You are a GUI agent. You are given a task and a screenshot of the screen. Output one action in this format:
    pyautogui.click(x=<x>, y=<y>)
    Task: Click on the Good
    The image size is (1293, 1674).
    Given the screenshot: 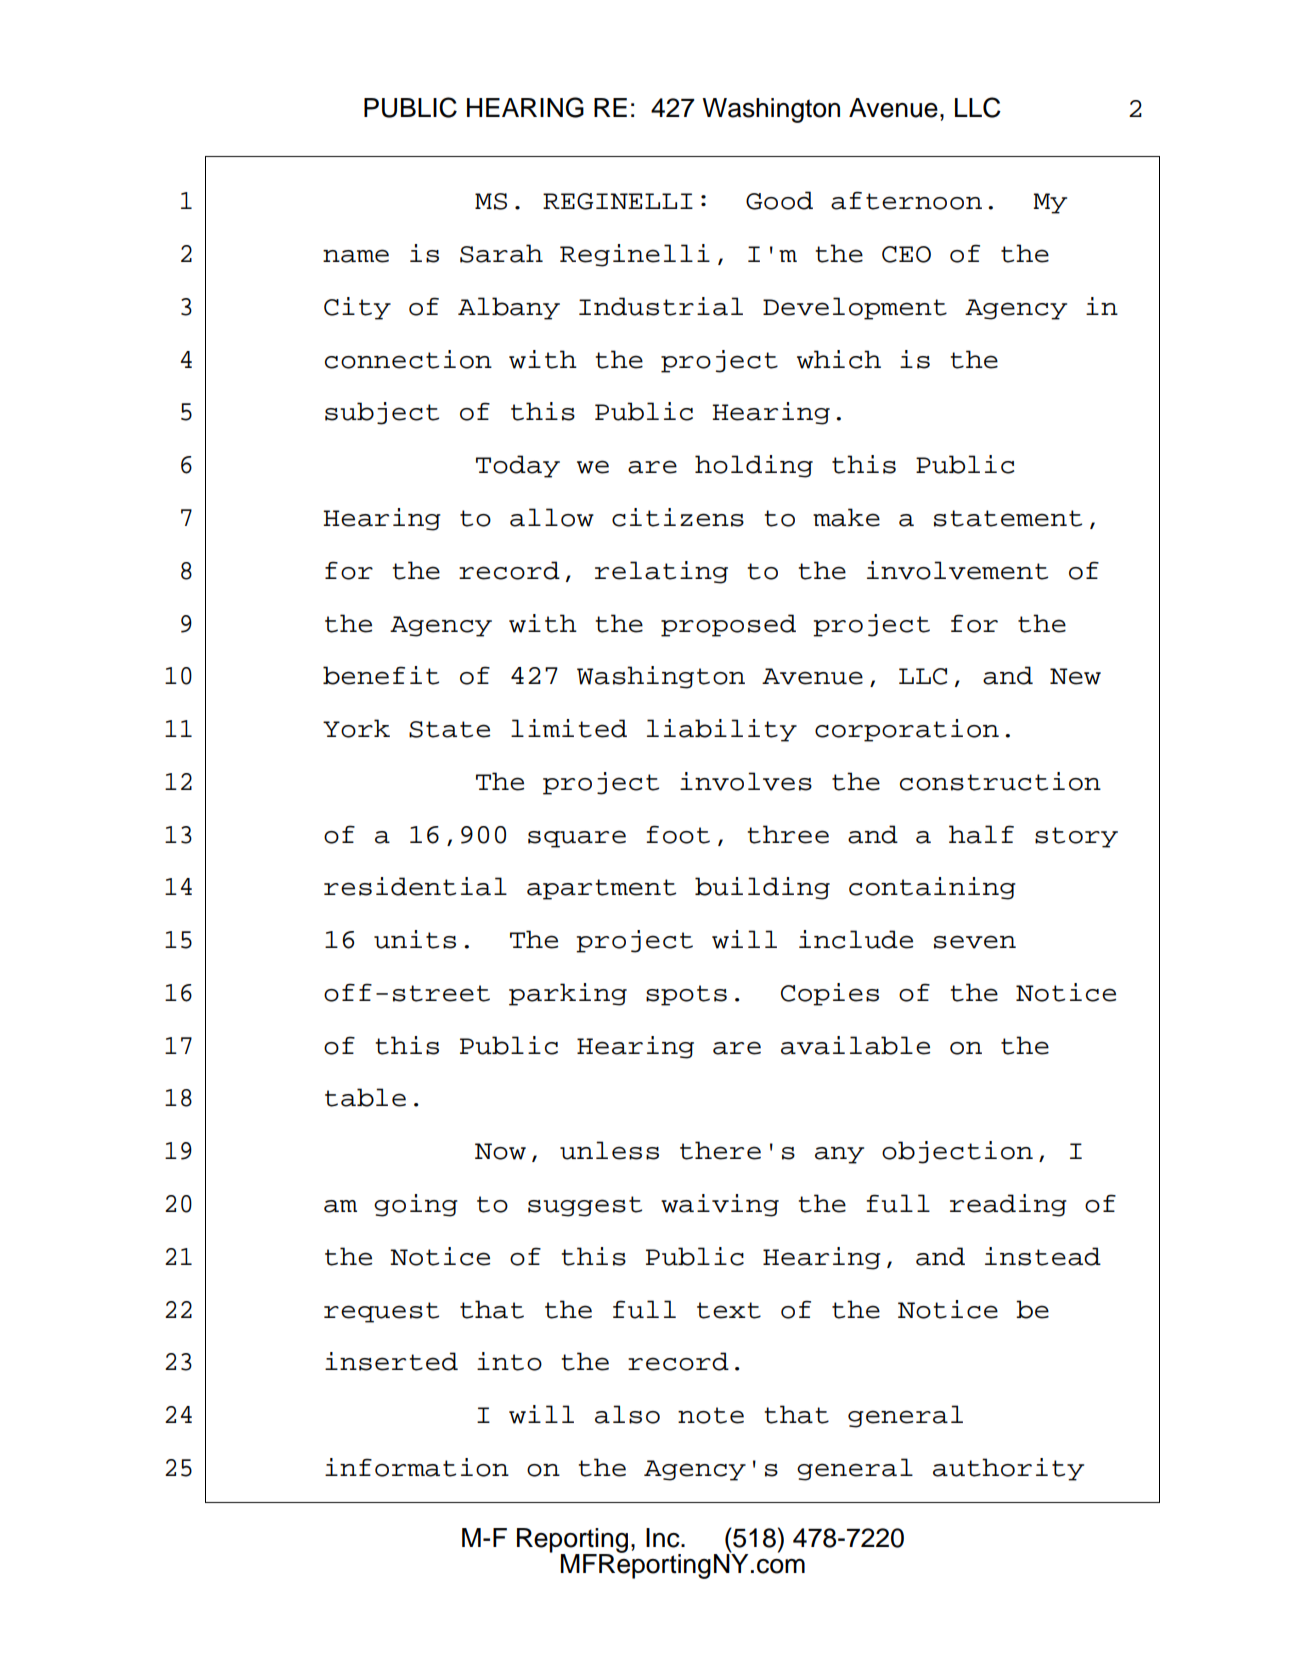 What is the action you would take?
    pyautogui.click(x=779, y=200)
